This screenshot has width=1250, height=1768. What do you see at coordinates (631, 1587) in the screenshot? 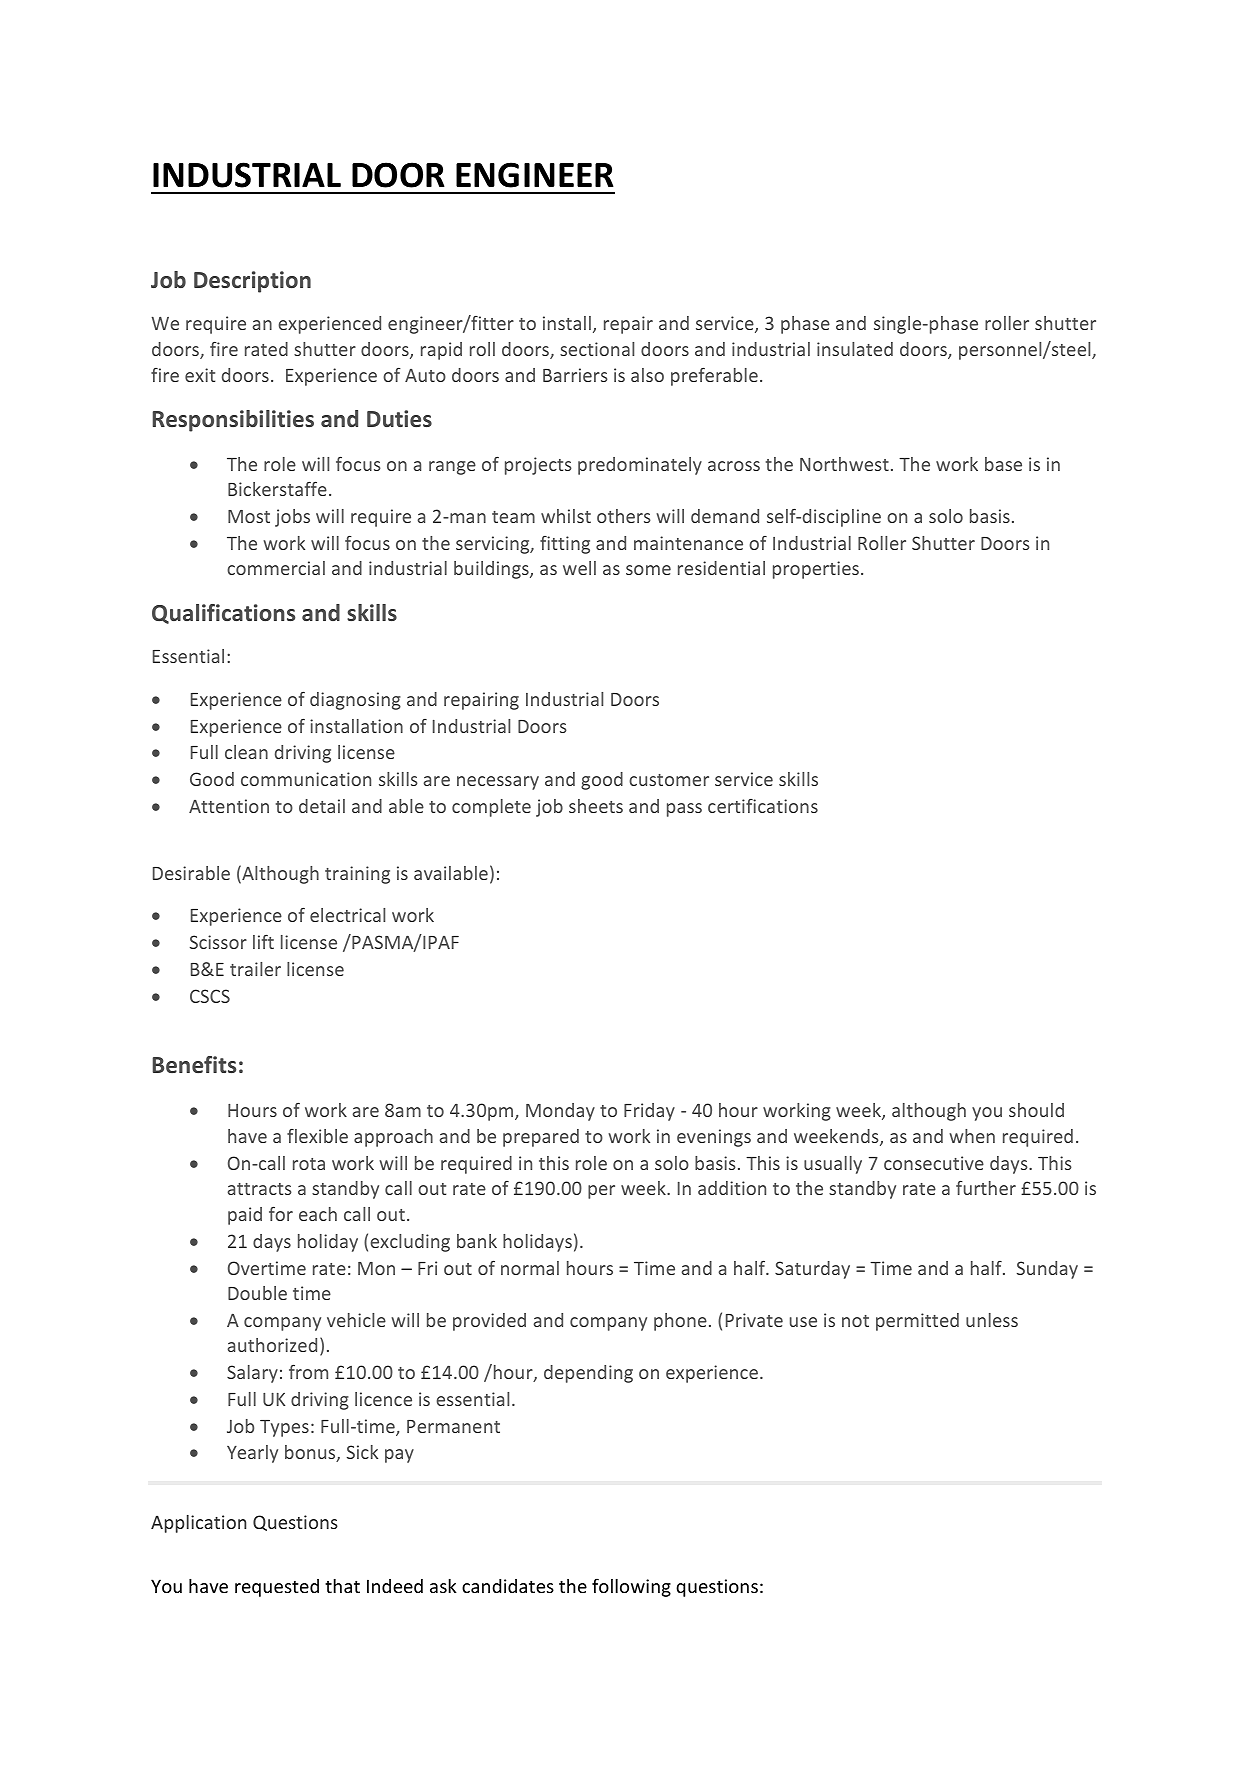
I see `following` at bounding box center [631, 1587].
